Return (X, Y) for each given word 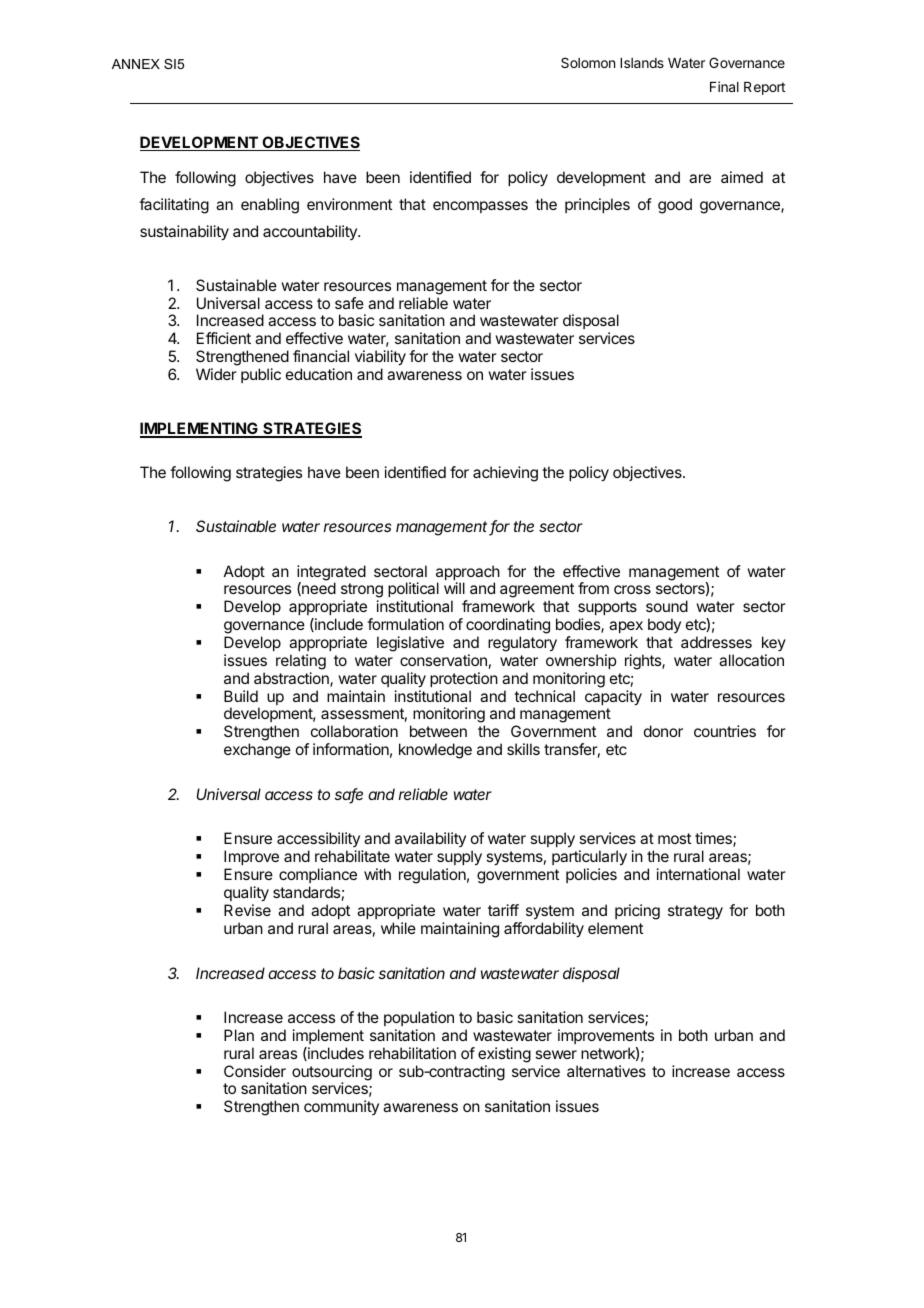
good (675, 206)
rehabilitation (412, 1053)
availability (430, 839)
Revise (247, 910)
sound (667, 606)
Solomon (588, 62)
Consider (255, 1071)
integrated (331, 574)
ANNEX (136, 64)
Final (724, 86)
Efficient (224, 338)
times (714, 839)
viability (380, 358)
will (454, 588)
